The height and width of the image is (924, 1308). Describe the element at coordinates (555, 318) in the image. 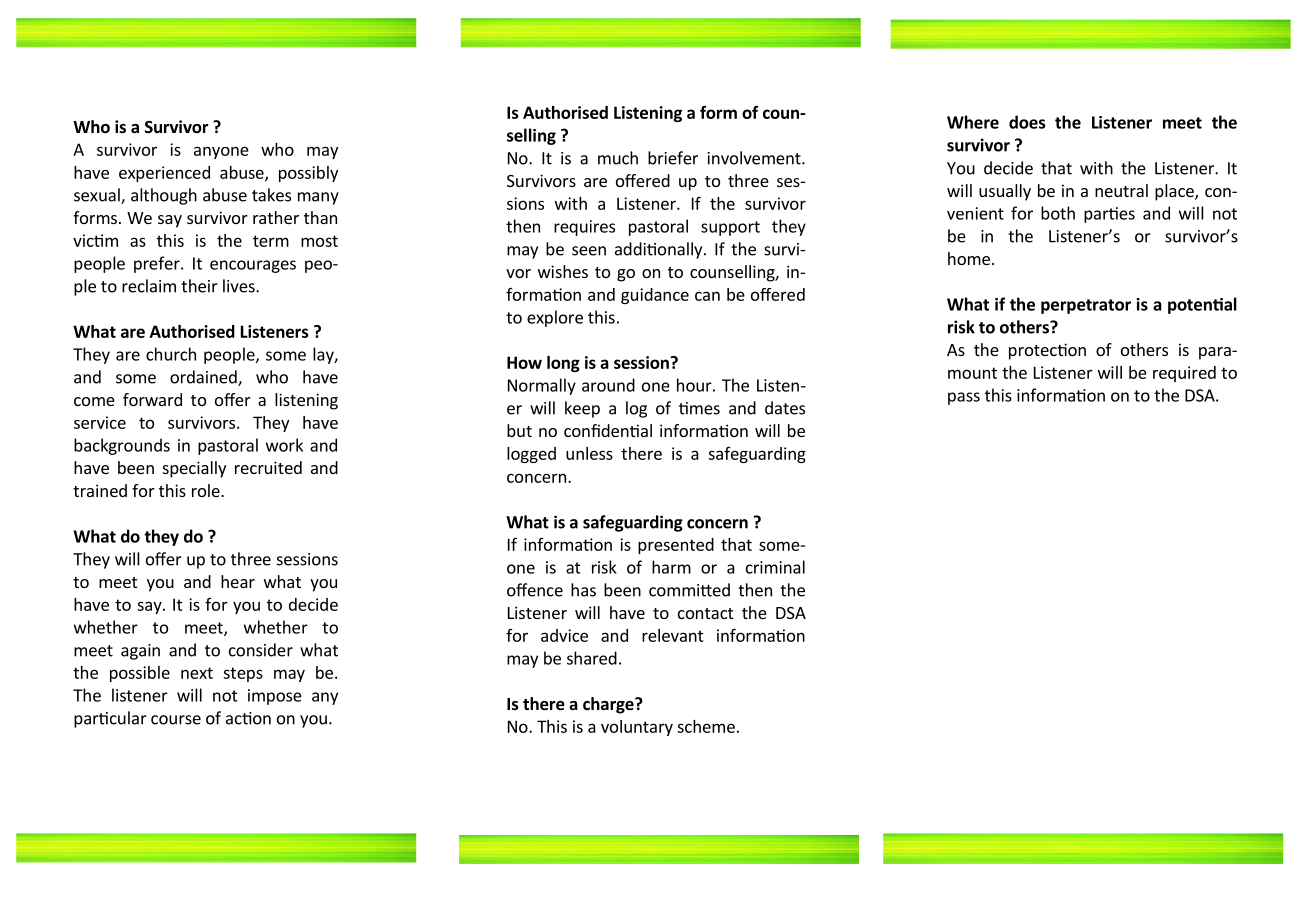

I see `explore` at that location.
